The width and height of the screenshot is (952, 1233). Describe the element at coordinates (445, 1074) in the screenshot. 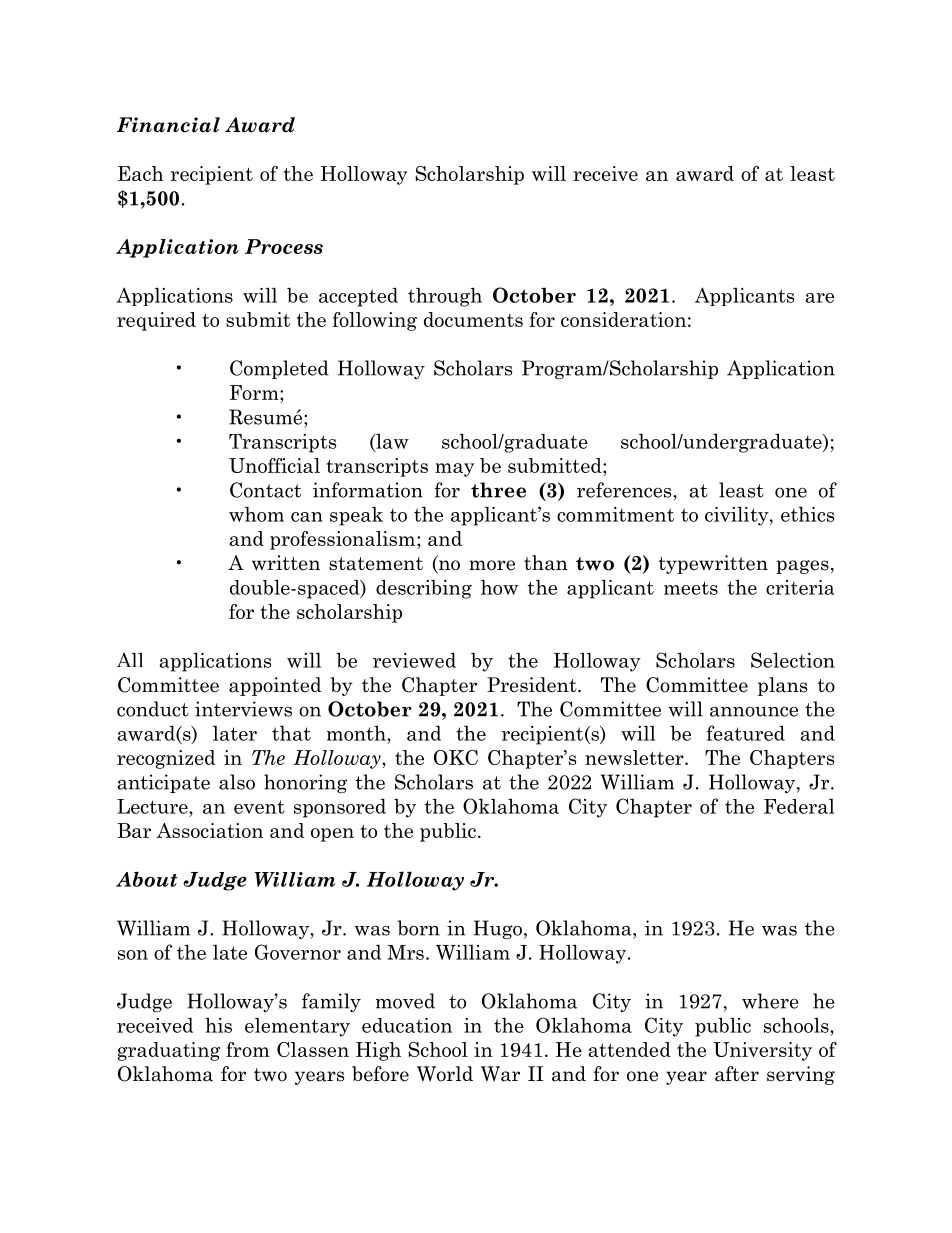

I see `World` at that location.
